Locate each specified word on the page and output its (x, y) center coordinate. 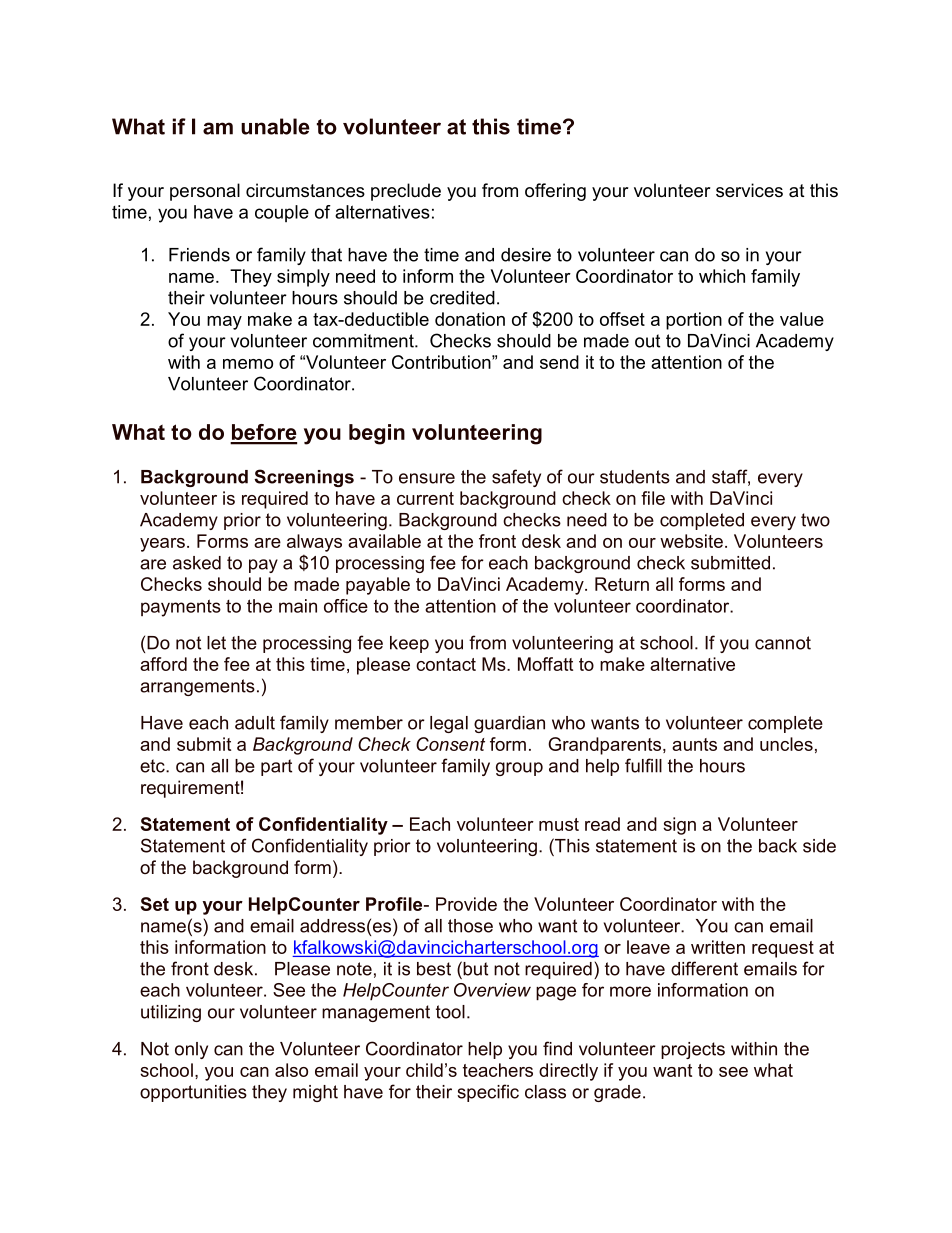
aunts (694, 744)
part (276, 767)
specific (488, 1093)
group (519, 769)
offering (555, 192)
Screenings (304, 478)
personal (205, 192)
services (749, 190)
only (191, 1050)
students (635, 477)
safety (516, 478)
